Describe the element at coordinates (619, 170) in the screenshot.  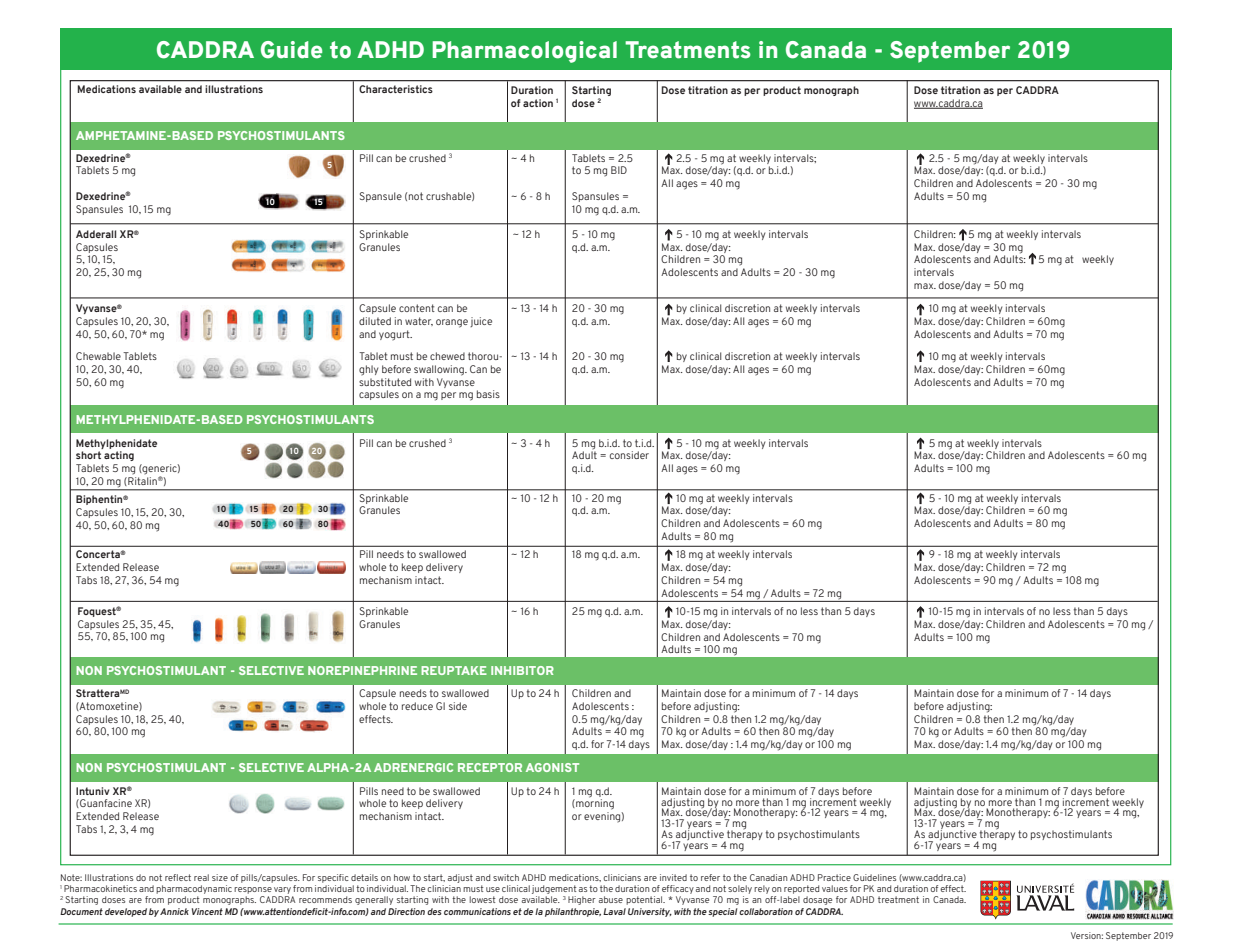
I see `BID` at that location.
